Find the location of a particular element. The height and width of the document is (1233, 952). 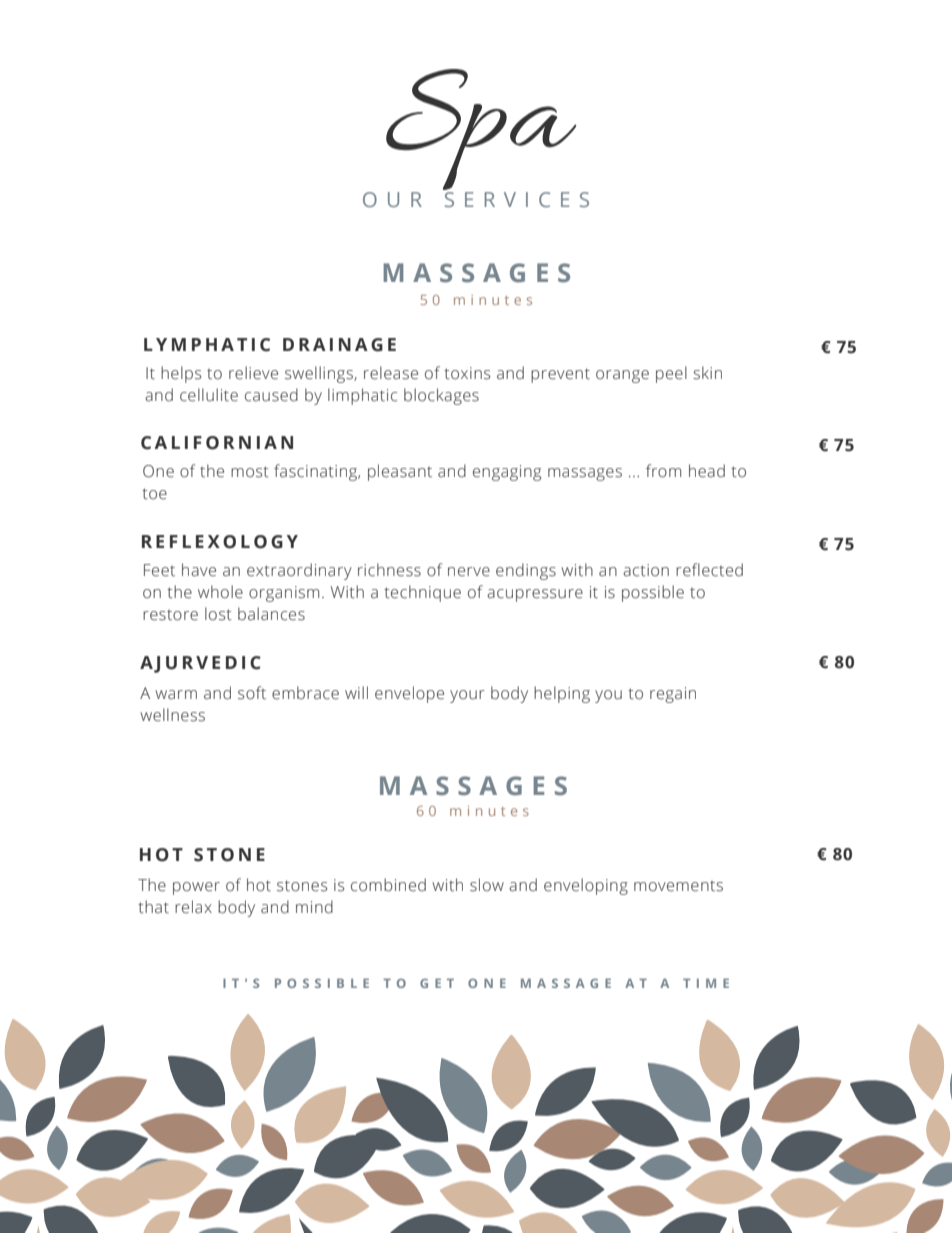

lost is located at coordinates (218, 614).
